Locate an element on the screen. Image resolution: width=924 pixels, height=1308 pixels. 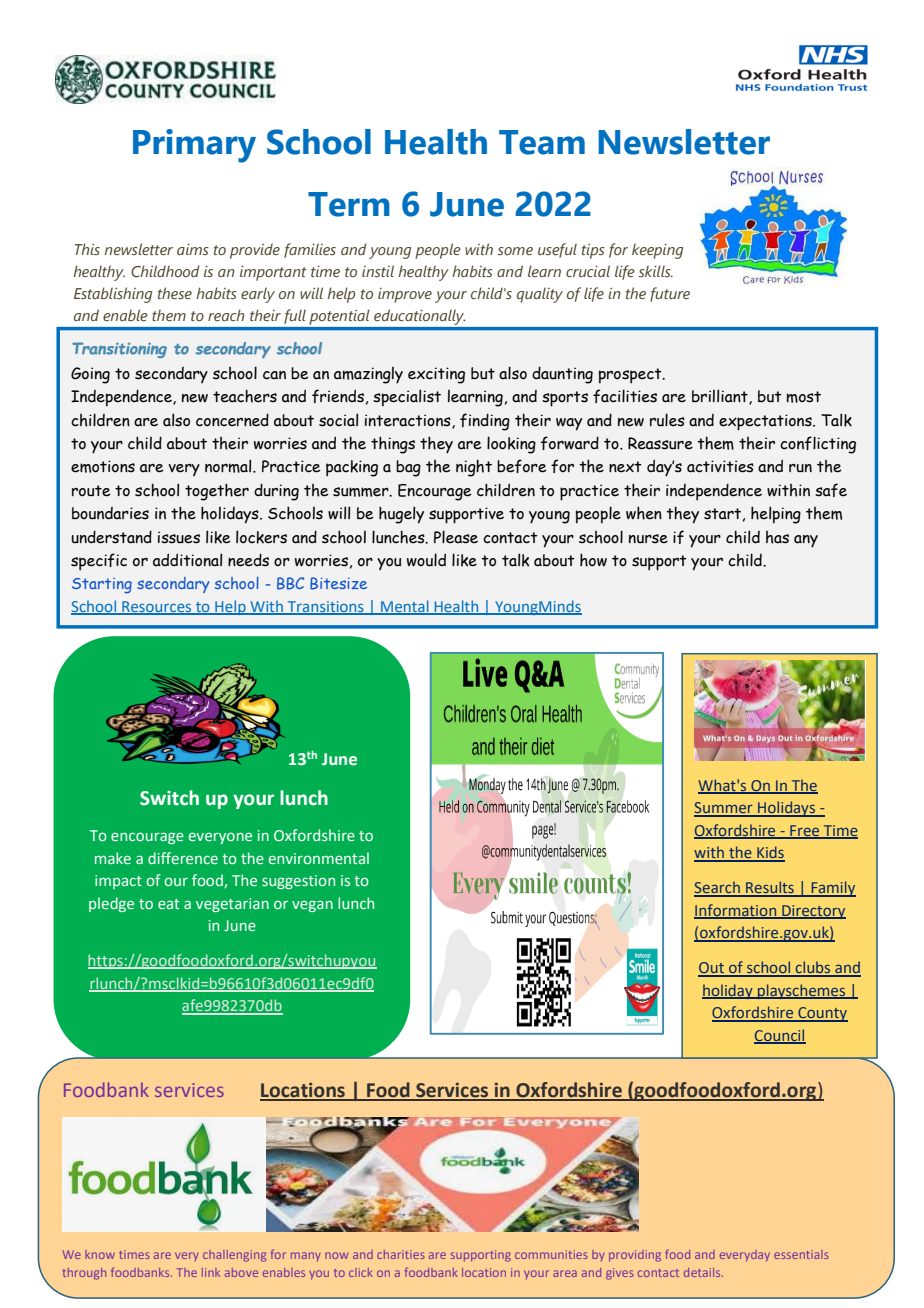
Primary is located at coordinates (194, 146).
